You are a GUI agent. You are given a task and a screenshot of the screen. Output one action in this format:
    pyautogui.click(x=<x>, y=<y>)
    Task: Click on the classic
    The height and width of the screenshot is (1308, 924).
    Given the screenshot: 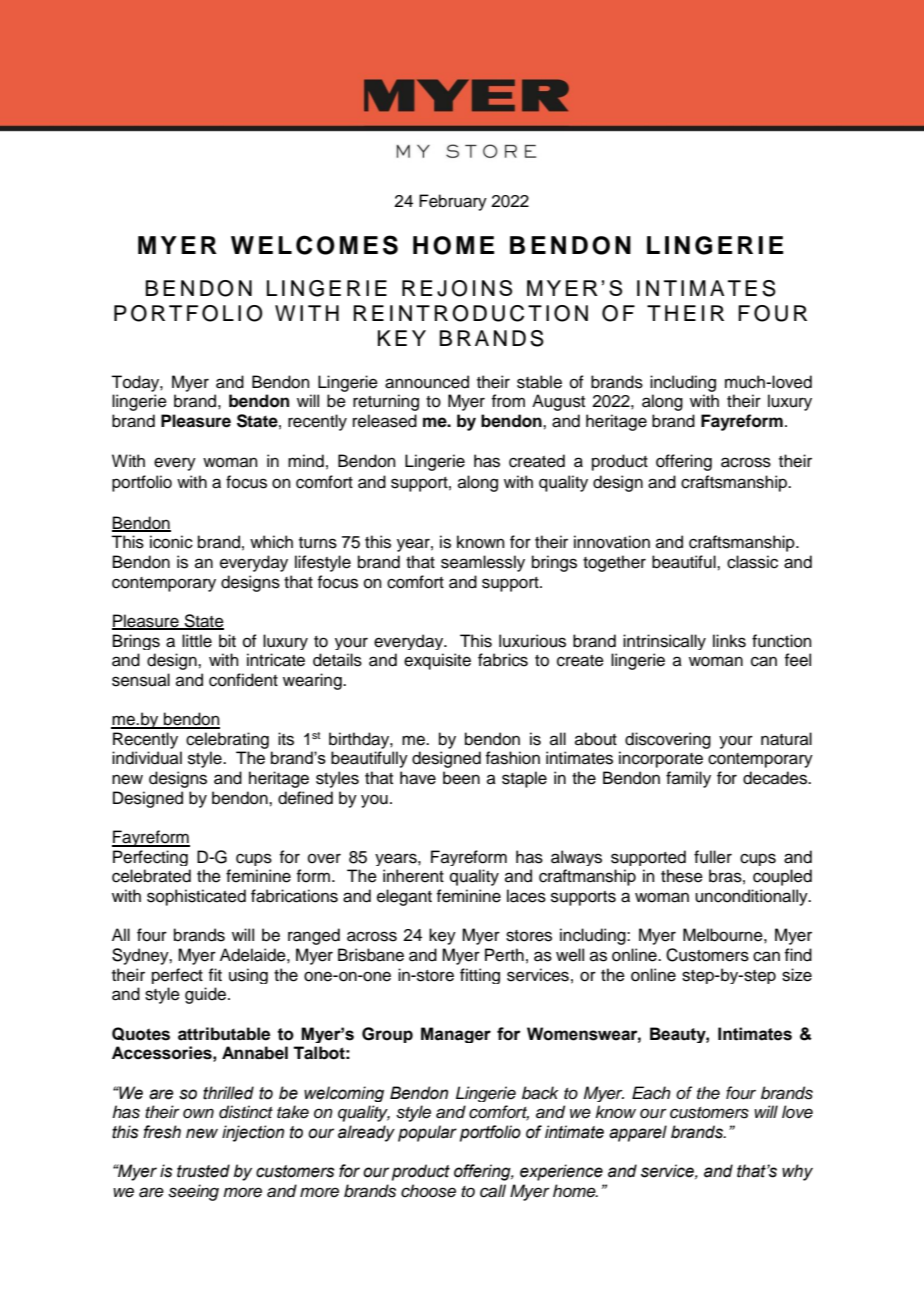 What is the action you would take?
    pyautogui.click(x=752, y=562)
